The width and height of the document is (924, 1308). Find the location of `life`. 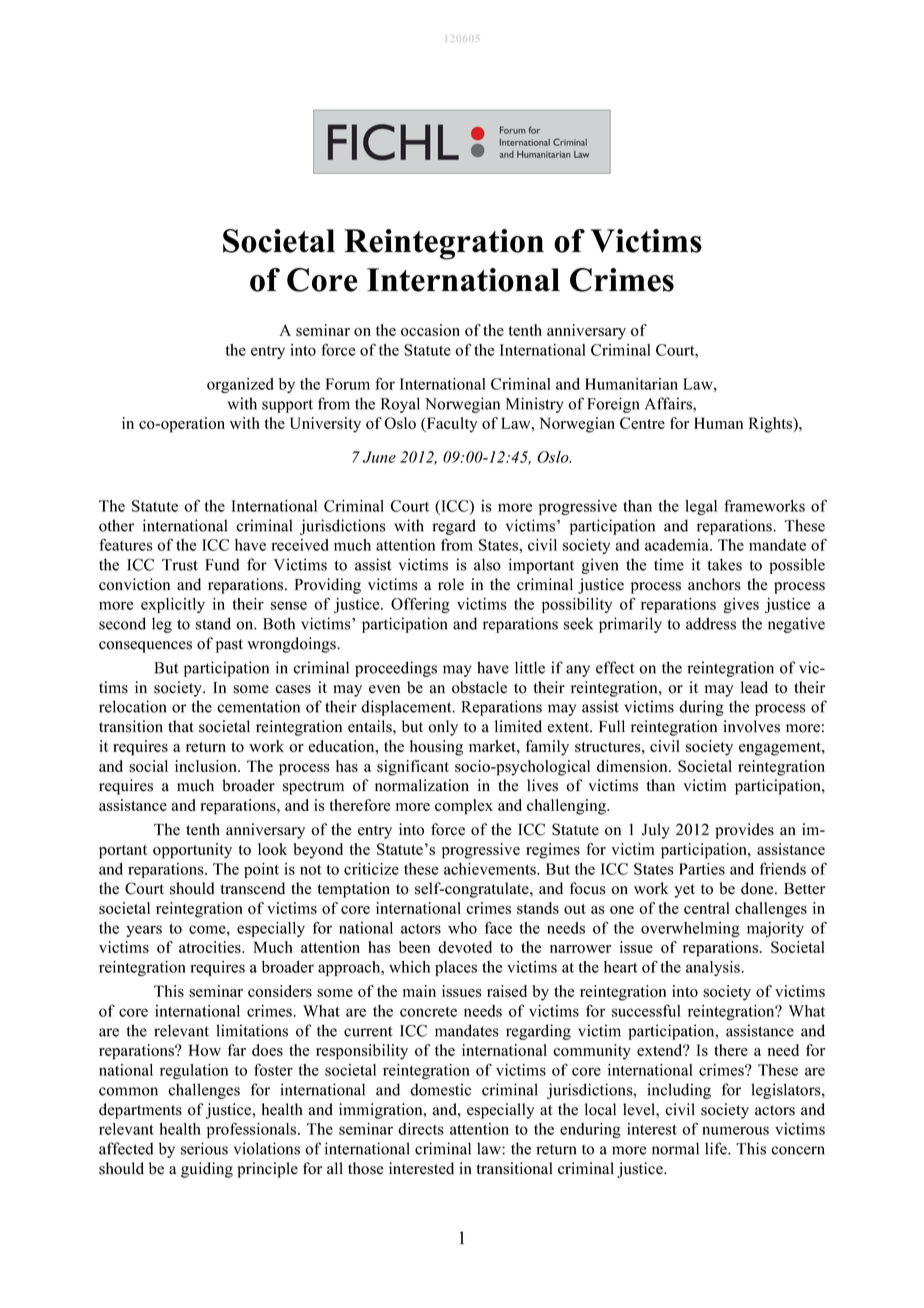

life is located at coordinates (717, 1148).
